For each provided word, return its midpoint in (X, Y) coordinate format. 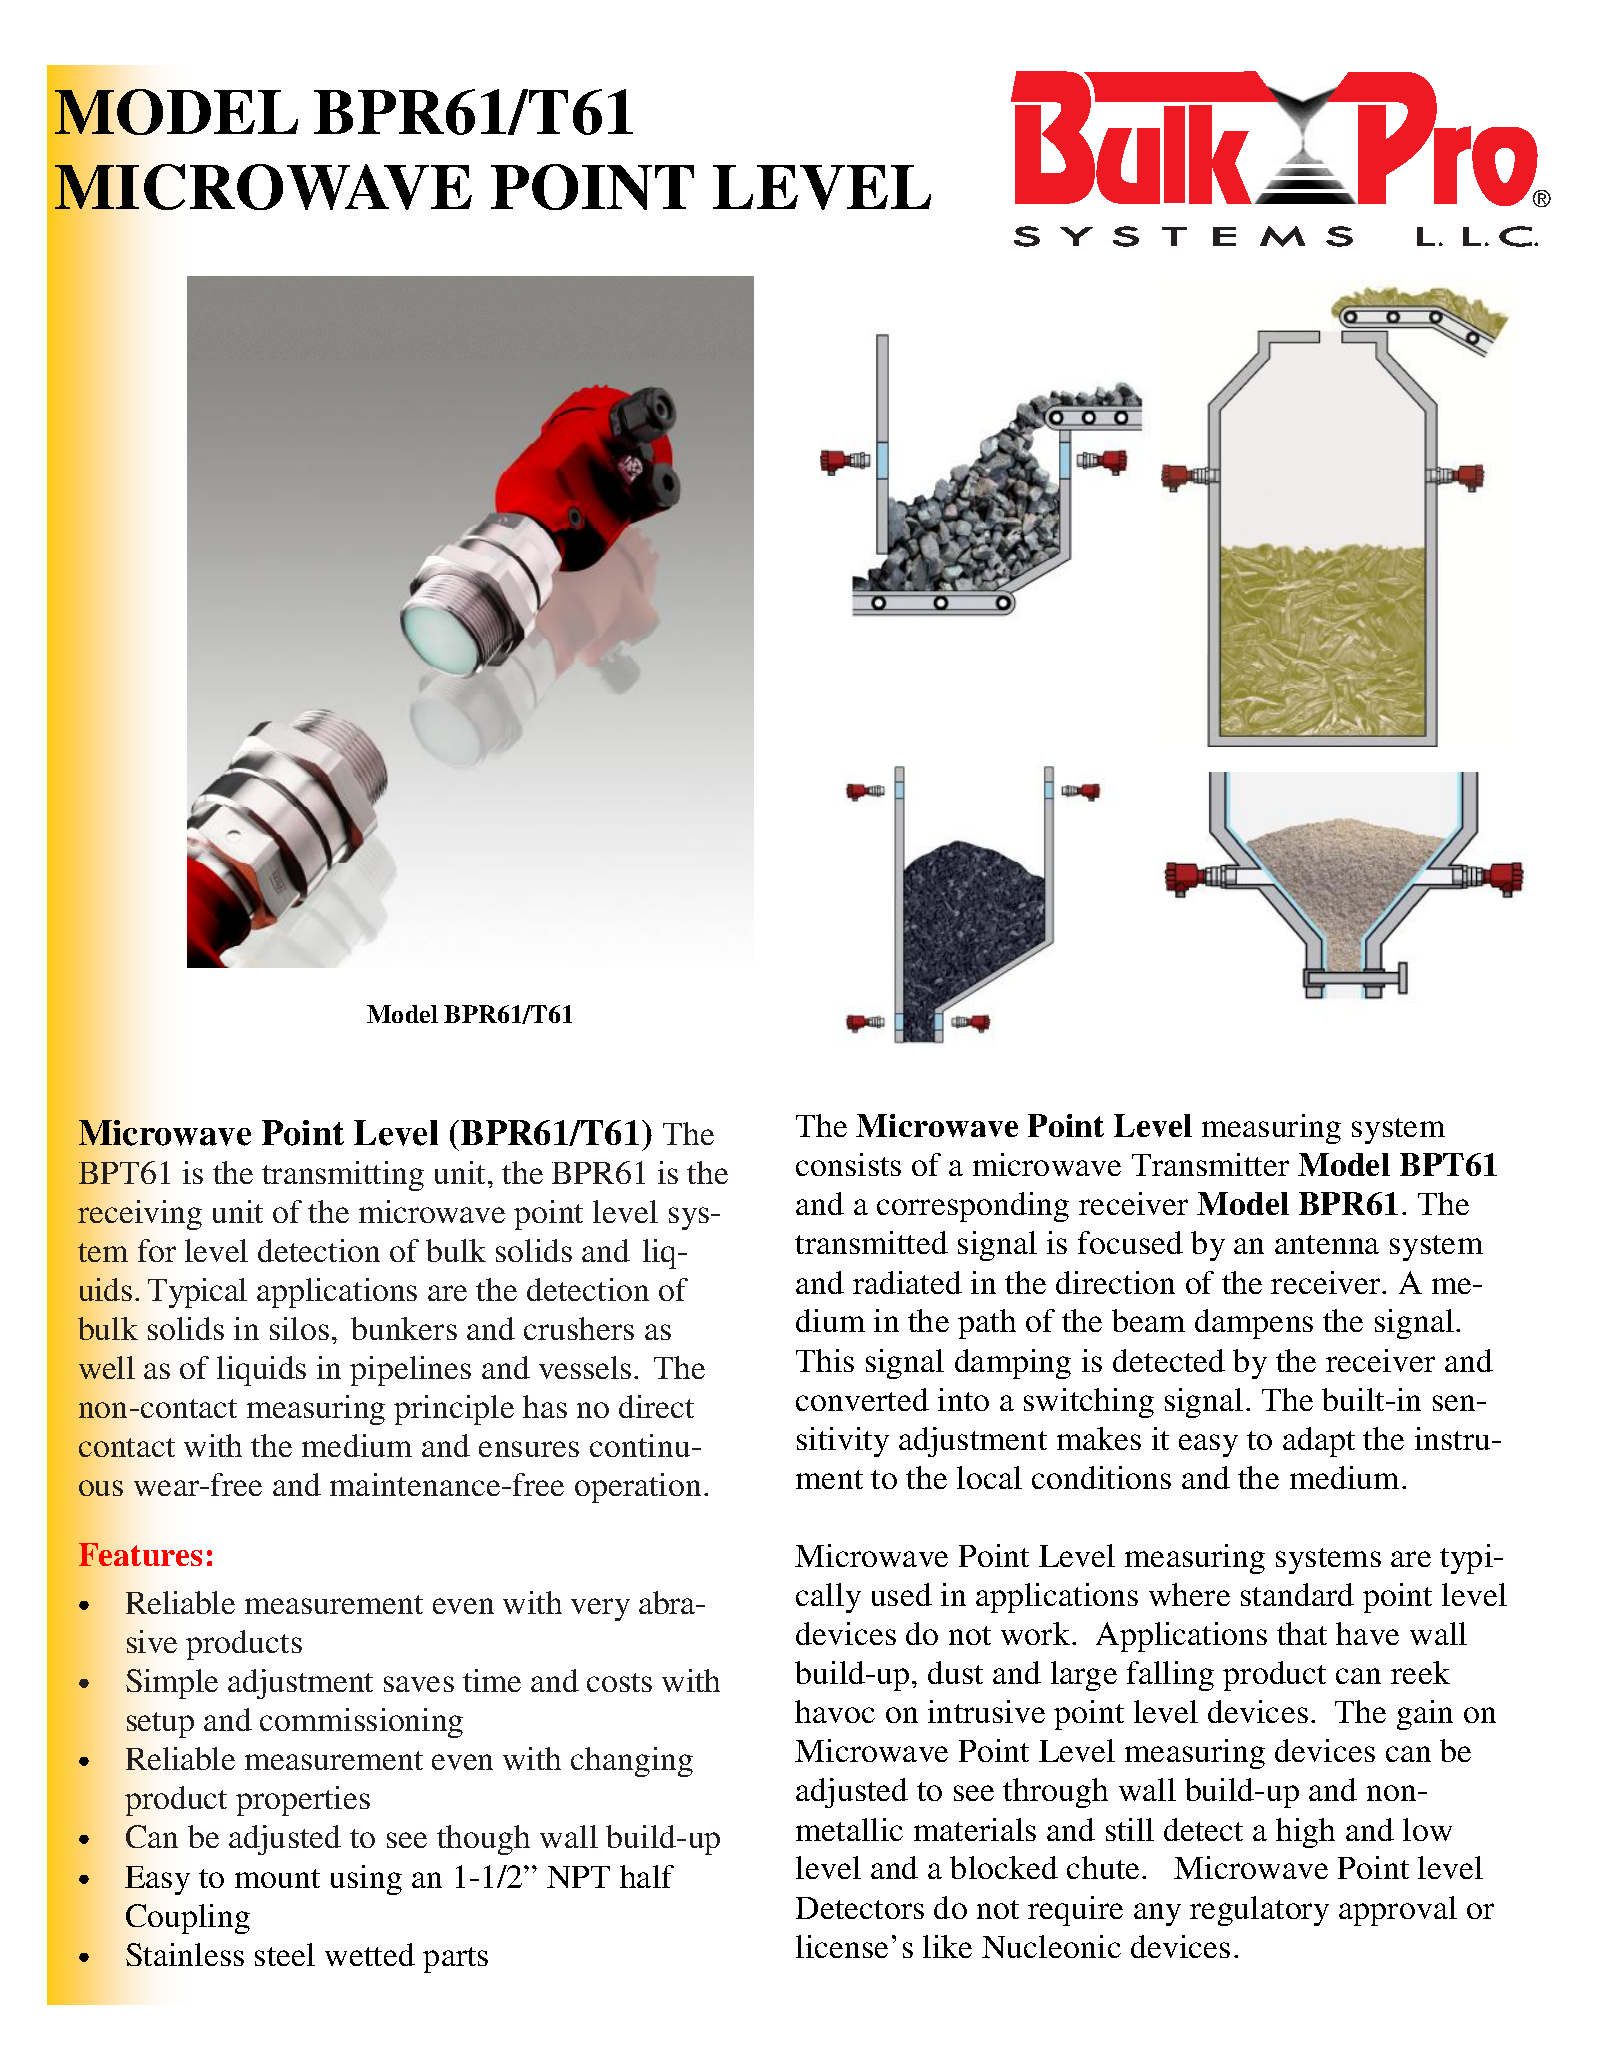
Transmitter (1210, 1164)
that (1302, 1633)
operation (638, 1488)
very (600, 1609)
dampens (1254, 1324)
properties (303, 1801)
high (1305, 1833)
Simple (172, 1684)
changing (632, 1762)
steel (285, 1954)
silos (299, 1328)
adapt (1319, 1442)
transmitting (343, 1176)
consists (848, 1164)
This (825, 1360)
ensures (529, 1449)
